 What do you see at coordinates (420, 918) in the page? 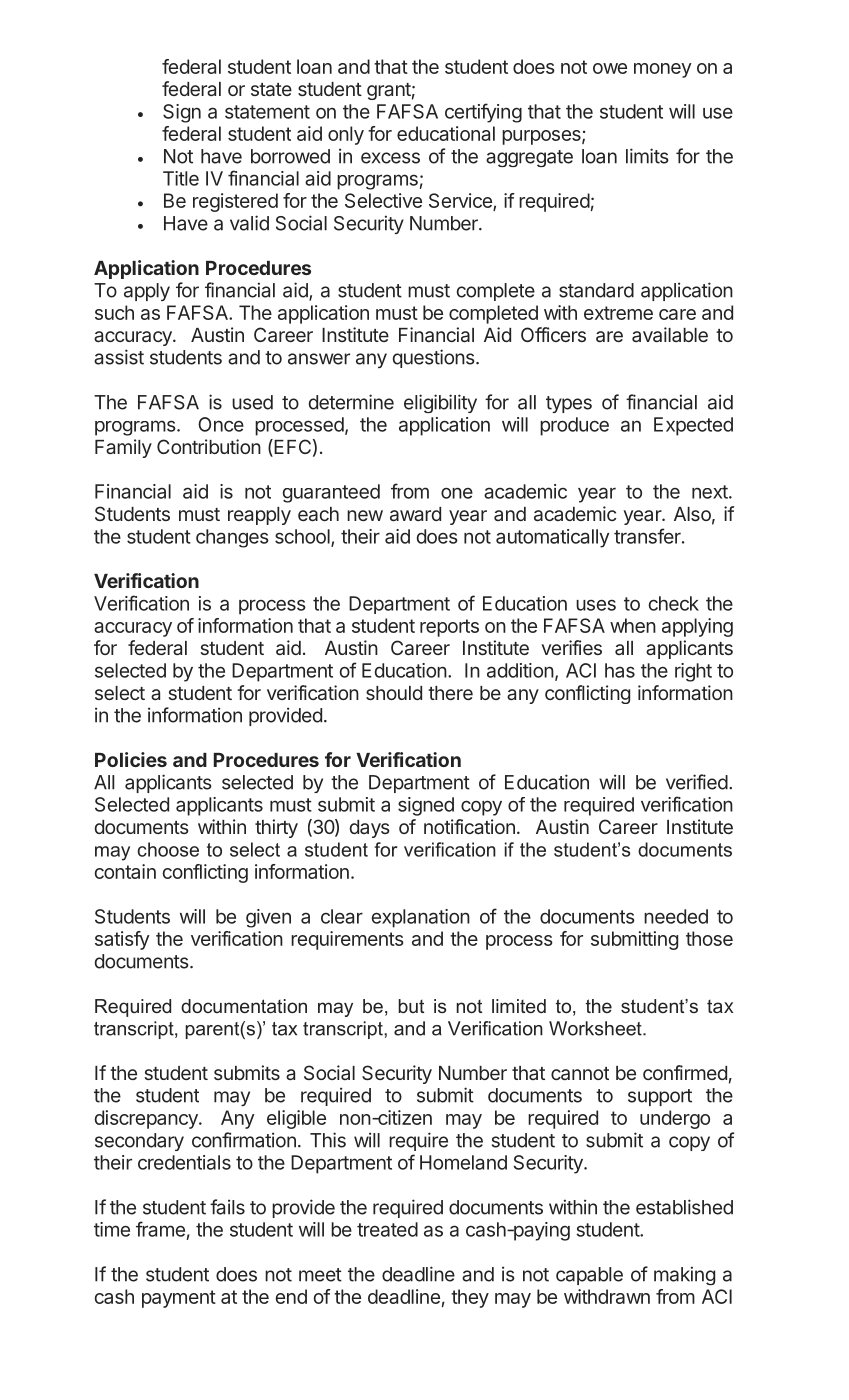
I see `explanation` at bounding box center [420, 918].
